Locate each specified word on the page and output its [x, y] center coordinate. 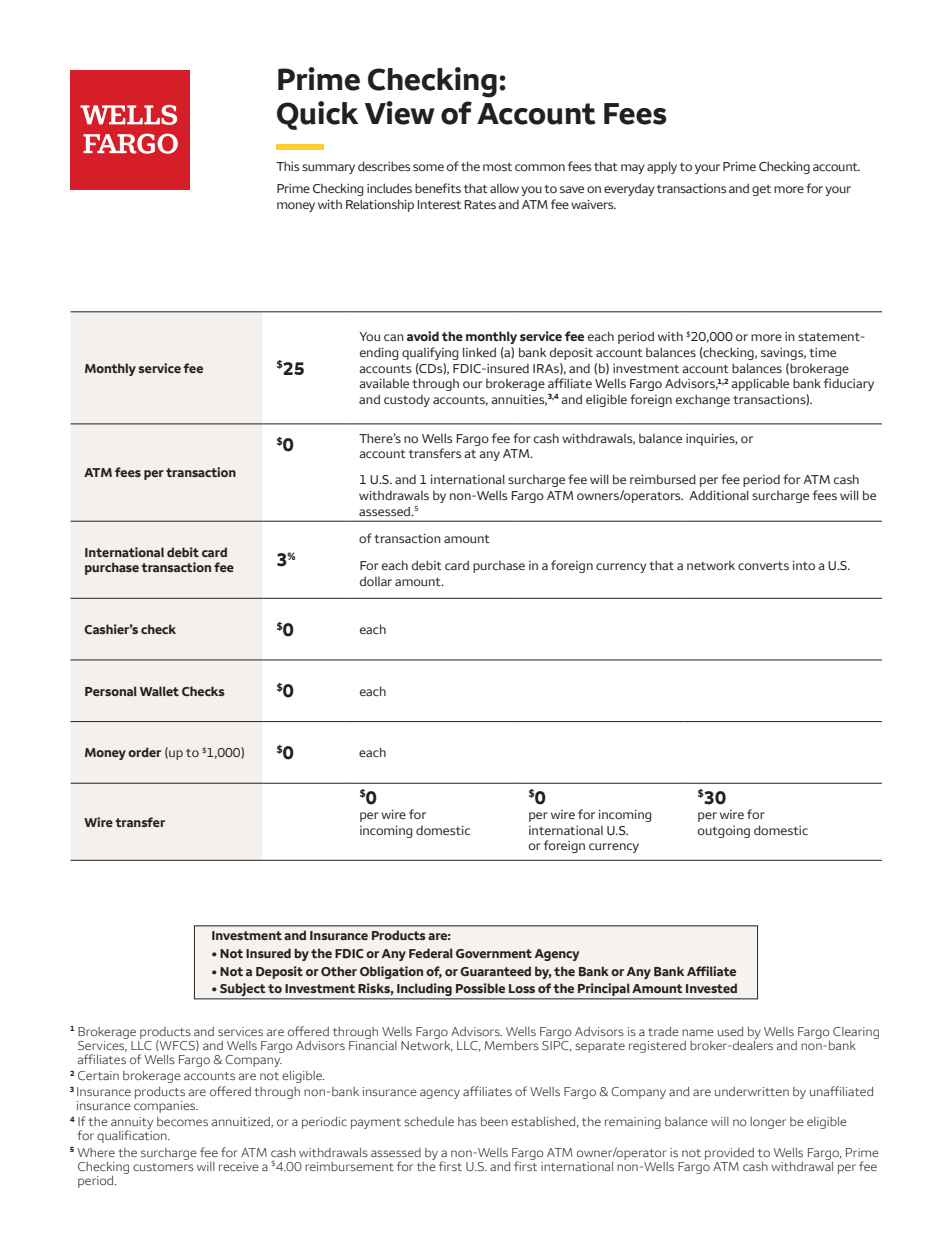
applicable [760, 384]
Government [494, 953]
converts [763, 566]
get [761, 190]
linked [479, 352]
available [384, 383]
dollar [376, 581]
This [288, 166]
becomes [182, 1121]
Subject [243, 991]
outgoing [724, 832]
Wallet [159, 691]
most [497, 167]
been [494, 1121]
